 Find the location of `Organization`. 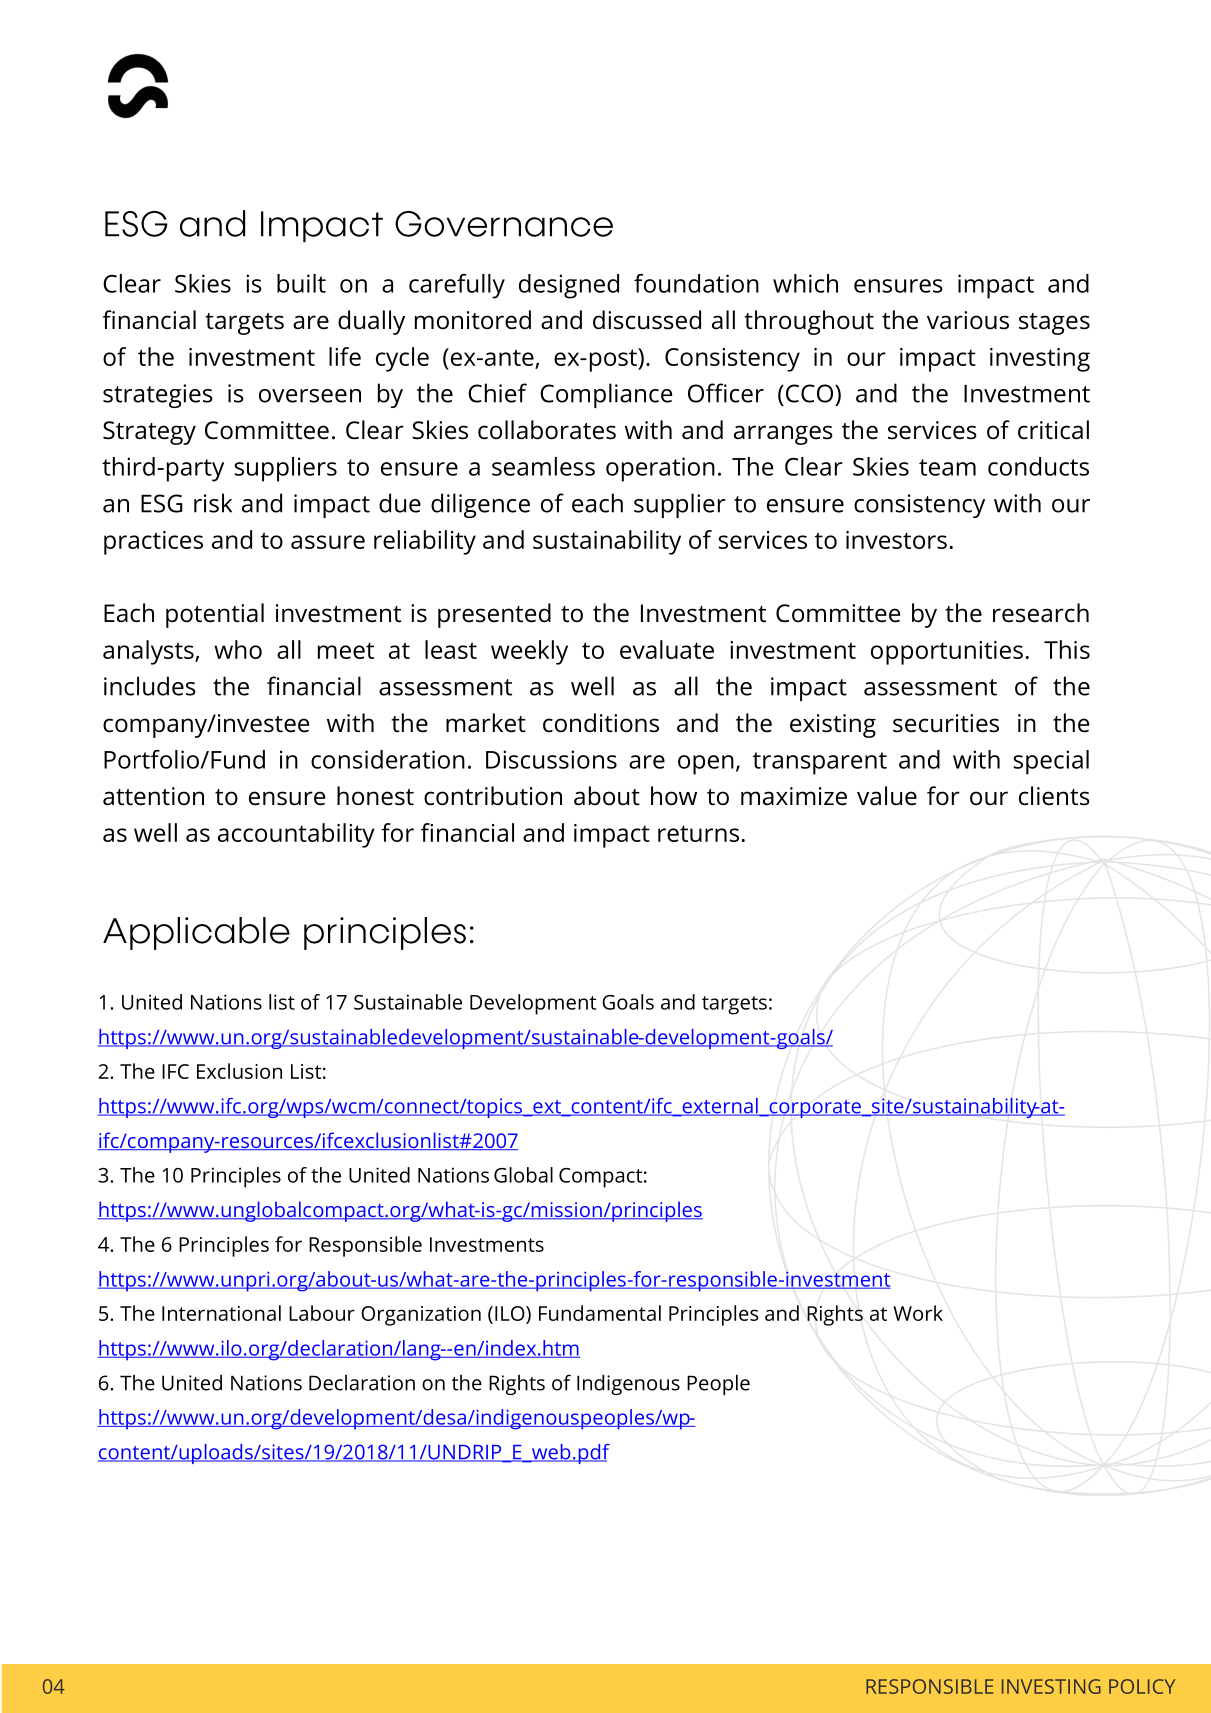

Organization is located at coordinates (421, 1316).
